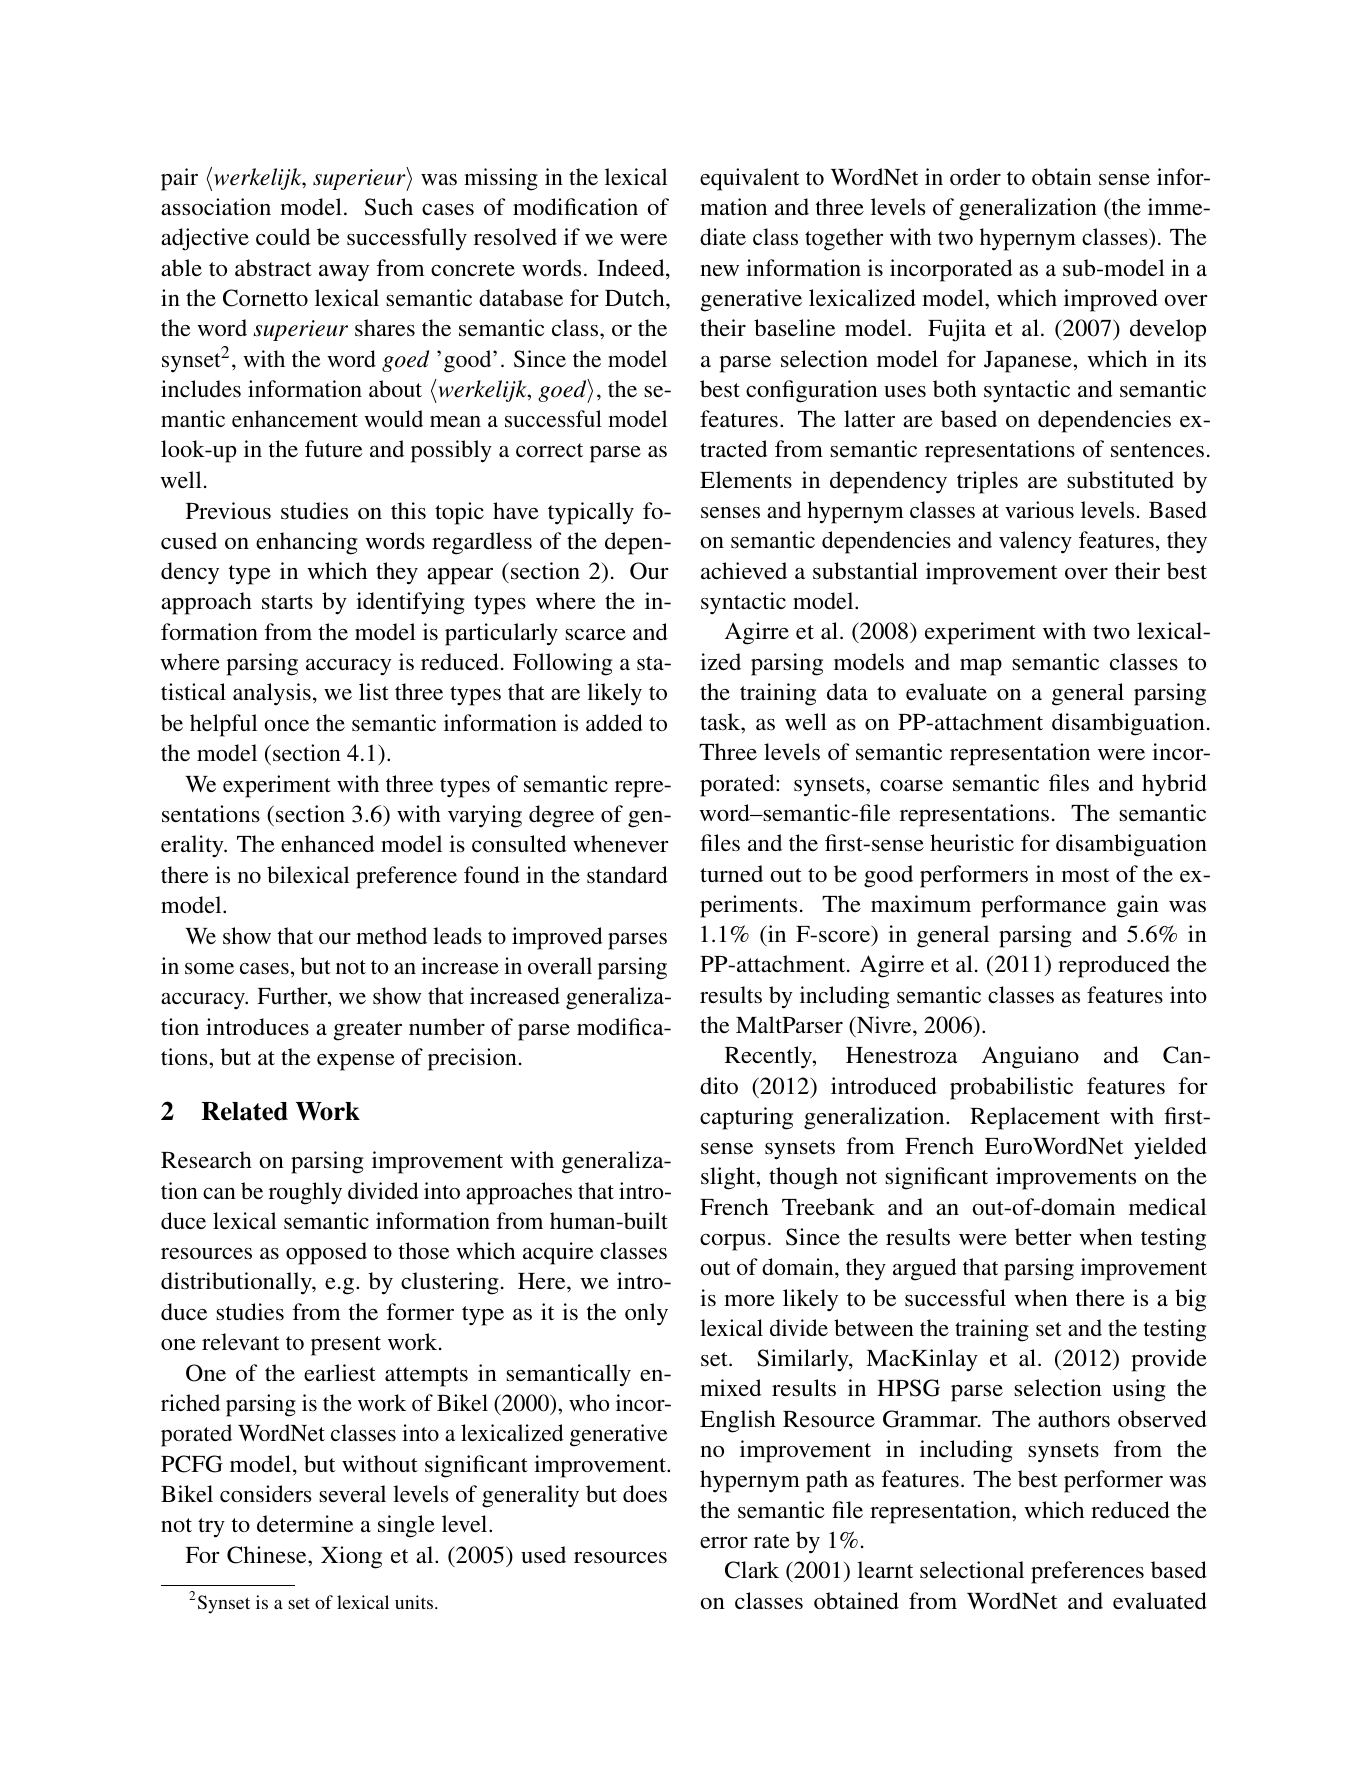 Image resolution: width=1368 pixels, height=1770 pixels. What do you see at coordinates (333, 448) in the page?
I see `future` at bounding box center [333, 448].
